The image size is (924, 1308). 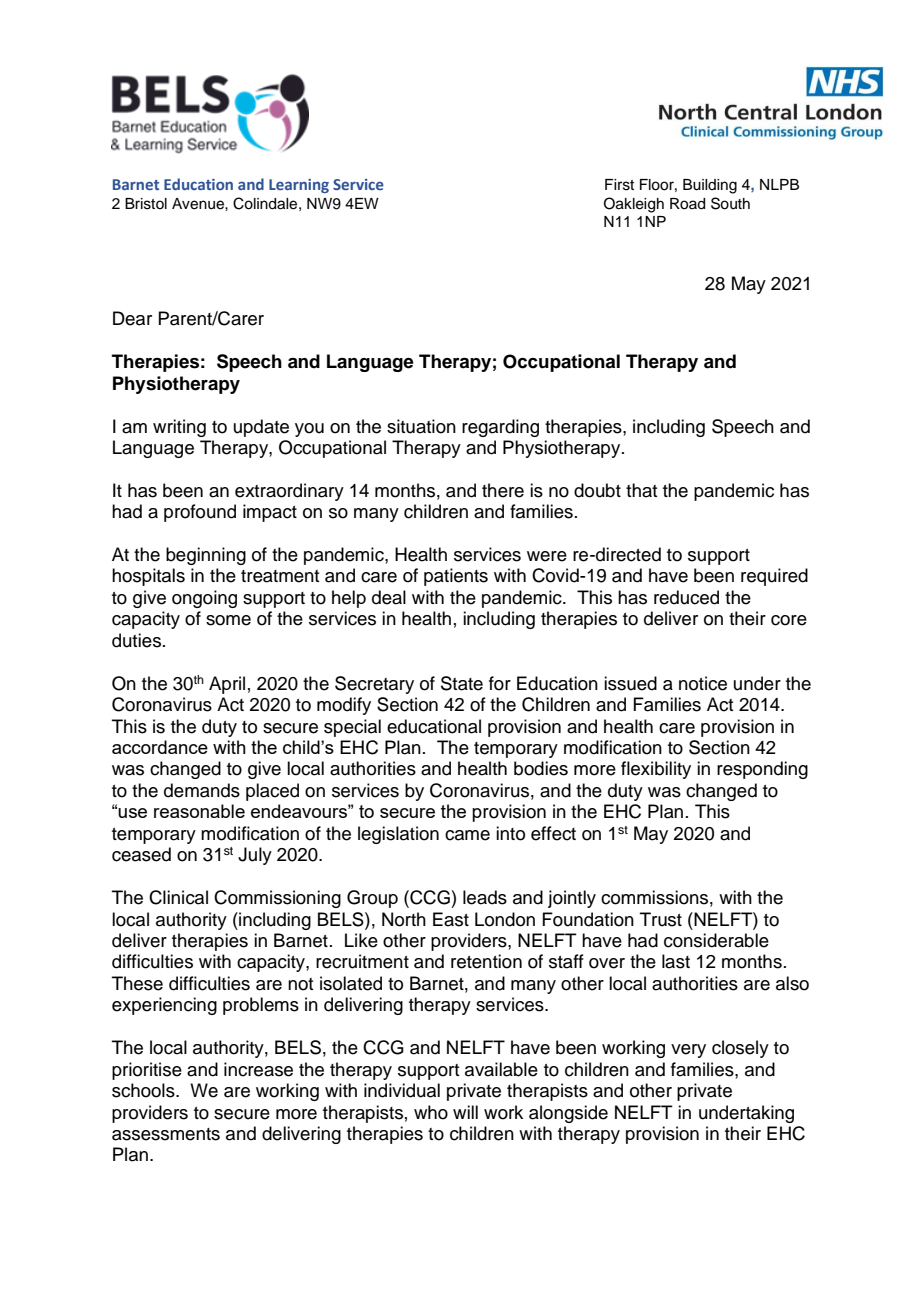 I want to click on came, so click(x=467, y=835).
